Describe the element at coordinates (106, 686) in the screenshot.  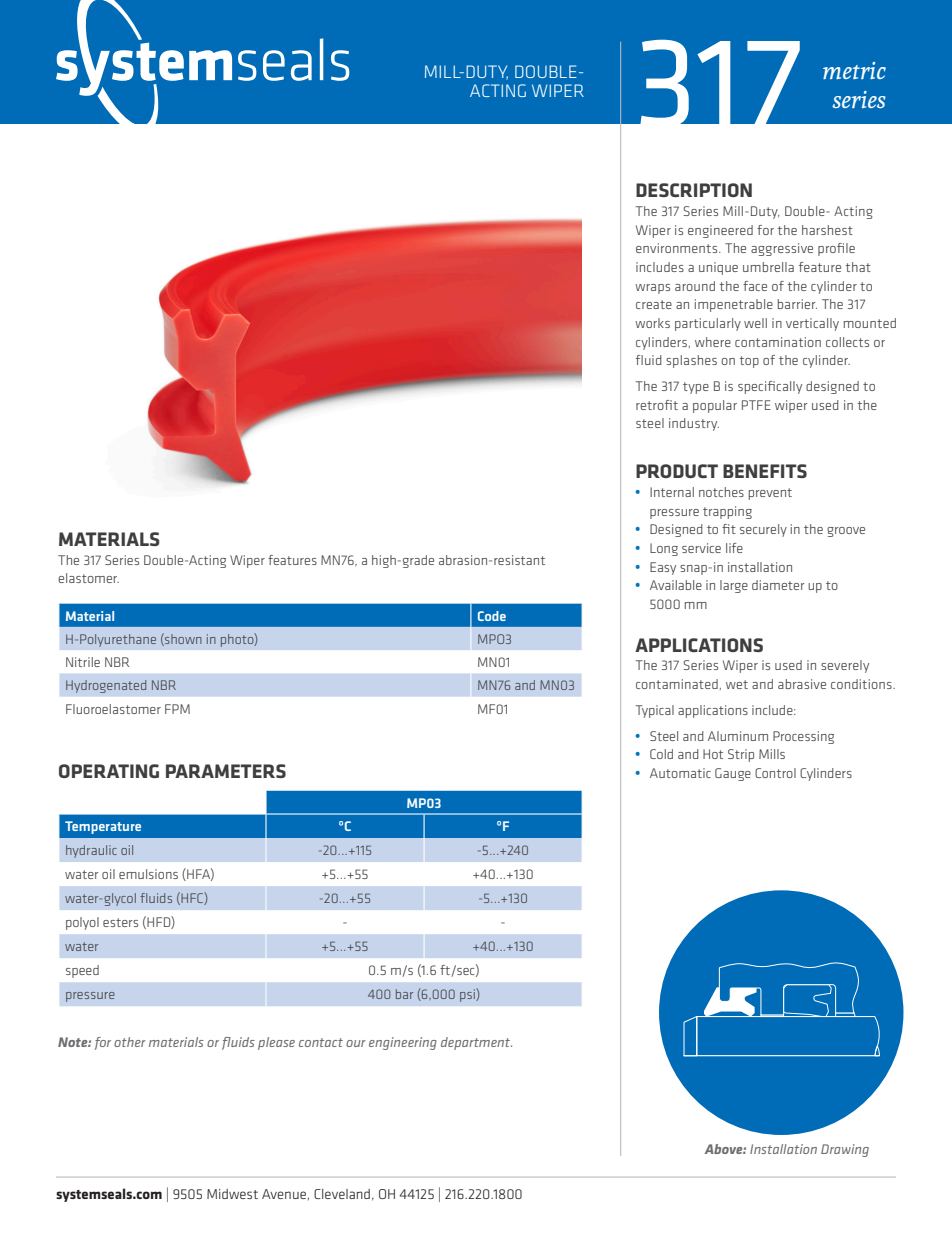
I see `Hydrogenated` at that location.
